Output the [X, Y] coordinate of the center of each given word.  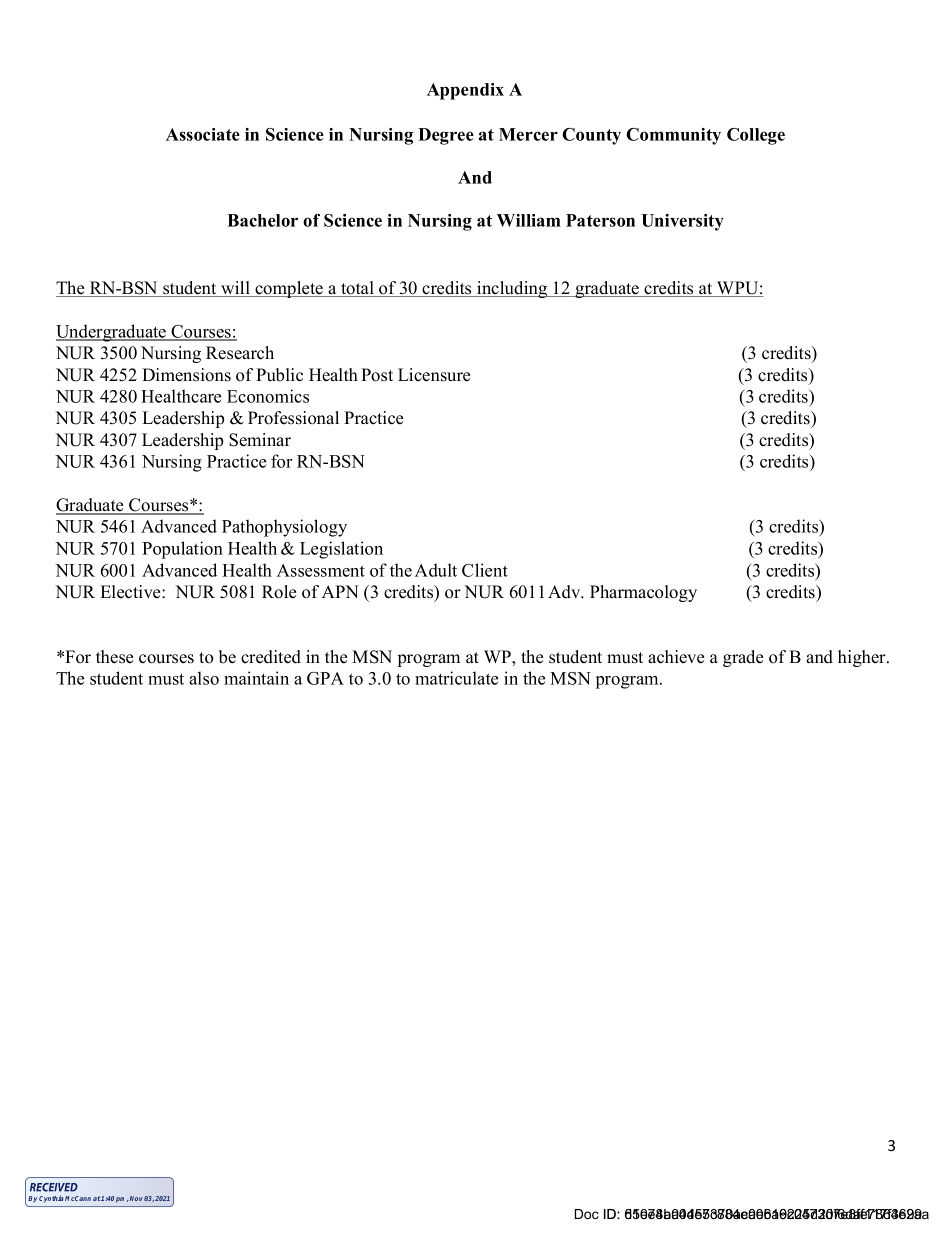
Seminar [260, 440]
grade [743, 658]
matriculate [456, 678]
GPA [325, 678]
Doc [587, 1214]
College [756, 136]
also [204, 678]
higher [863, 658]
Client [485, 570]
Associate [203, 134]
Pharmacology [643, 593]
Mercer [528, 134]
